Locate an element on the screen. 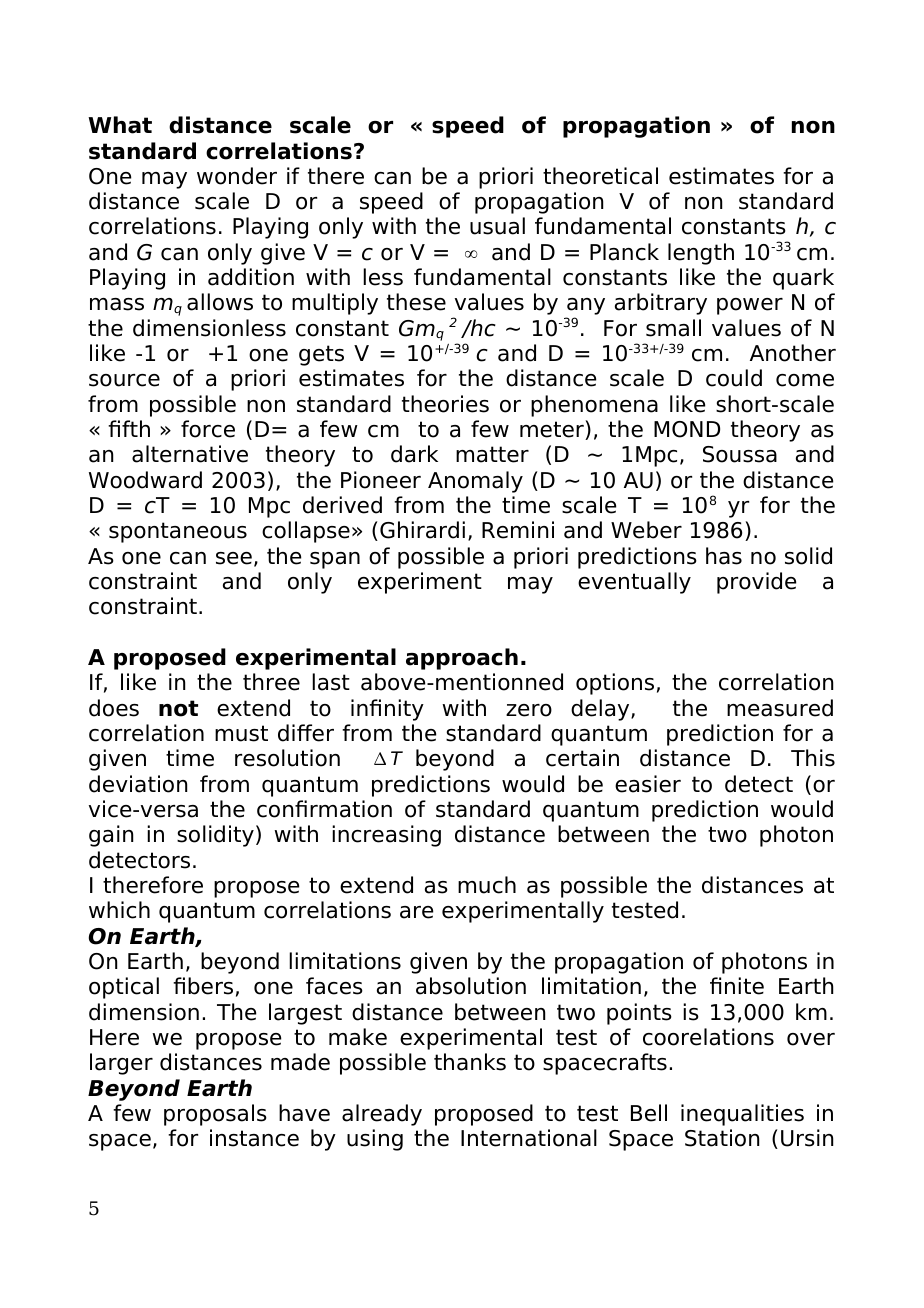 The image size is (924, 1308). thanks is located at coordinates (470, 1062).
